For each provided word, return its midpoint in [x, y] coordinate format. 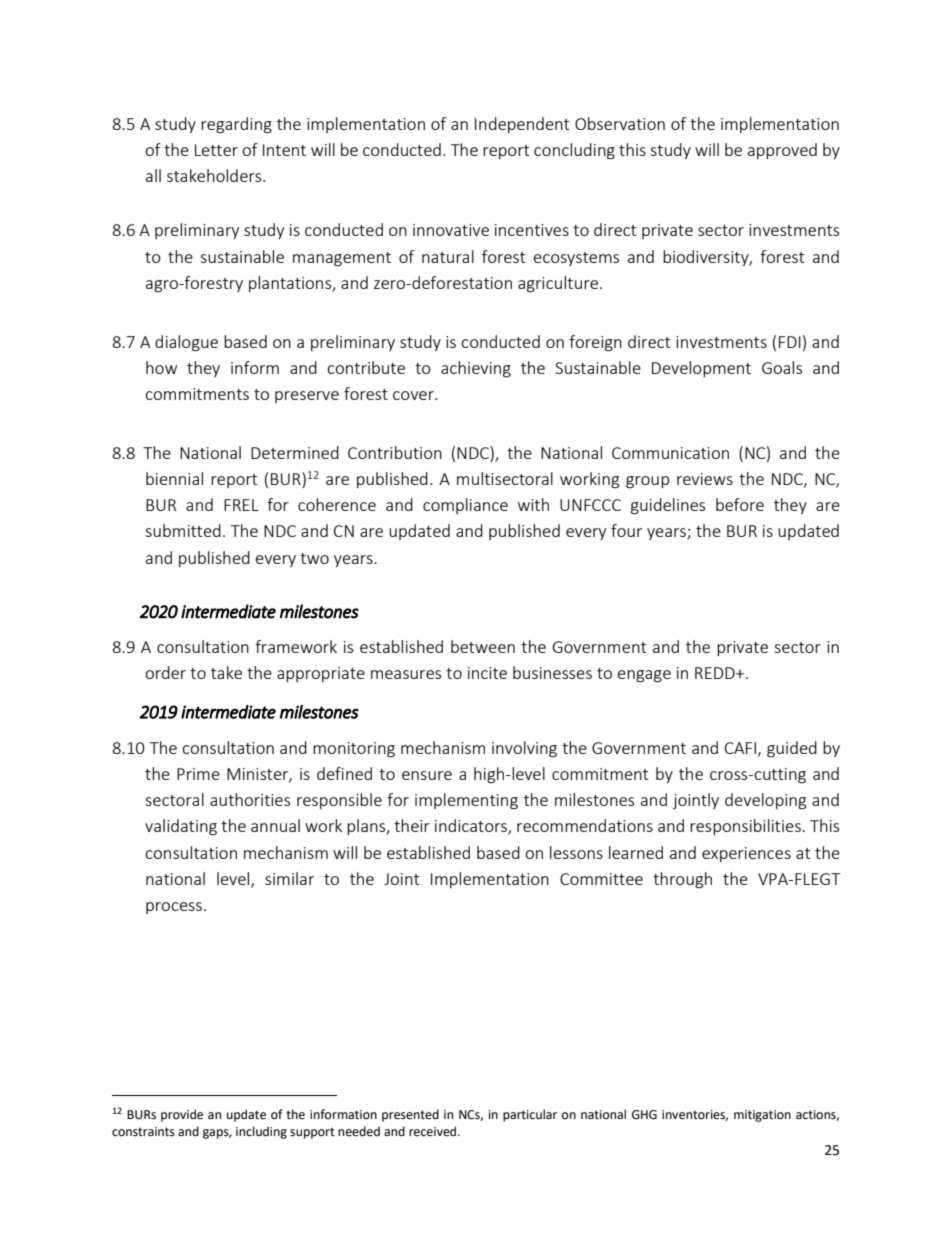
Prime [198, 774]
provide [182, 1115]
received [434, 1131]
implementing [466, 801]
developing [765, 801]
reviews [705, 479]
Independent [522, 125]
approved [782, 151]
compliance [465, 506]
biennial [174, 478]
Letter [216, 150]
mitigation [762, 1116]
